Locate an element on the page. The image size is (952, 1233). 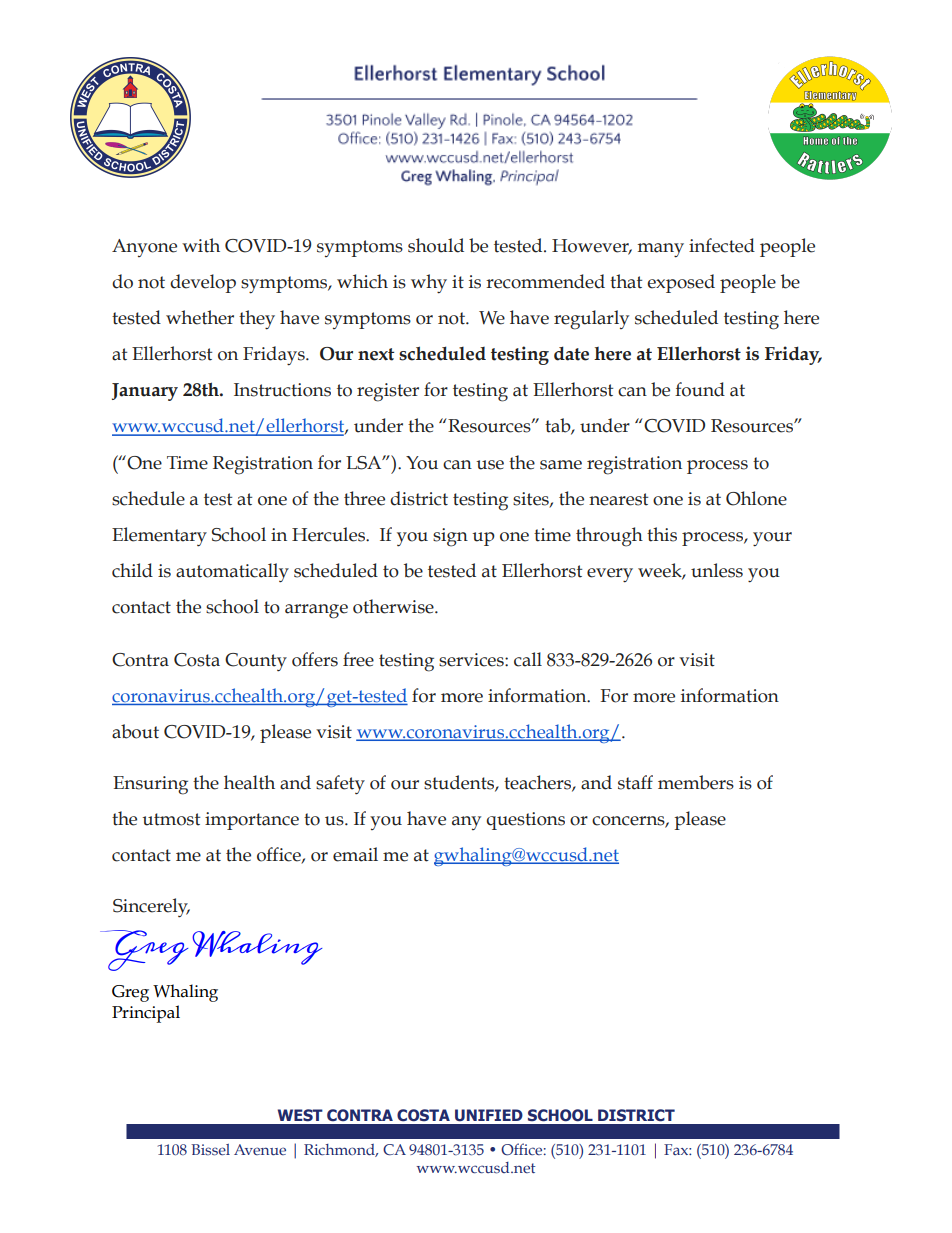
UNIFIED is located at coordinates (489, 1115).
